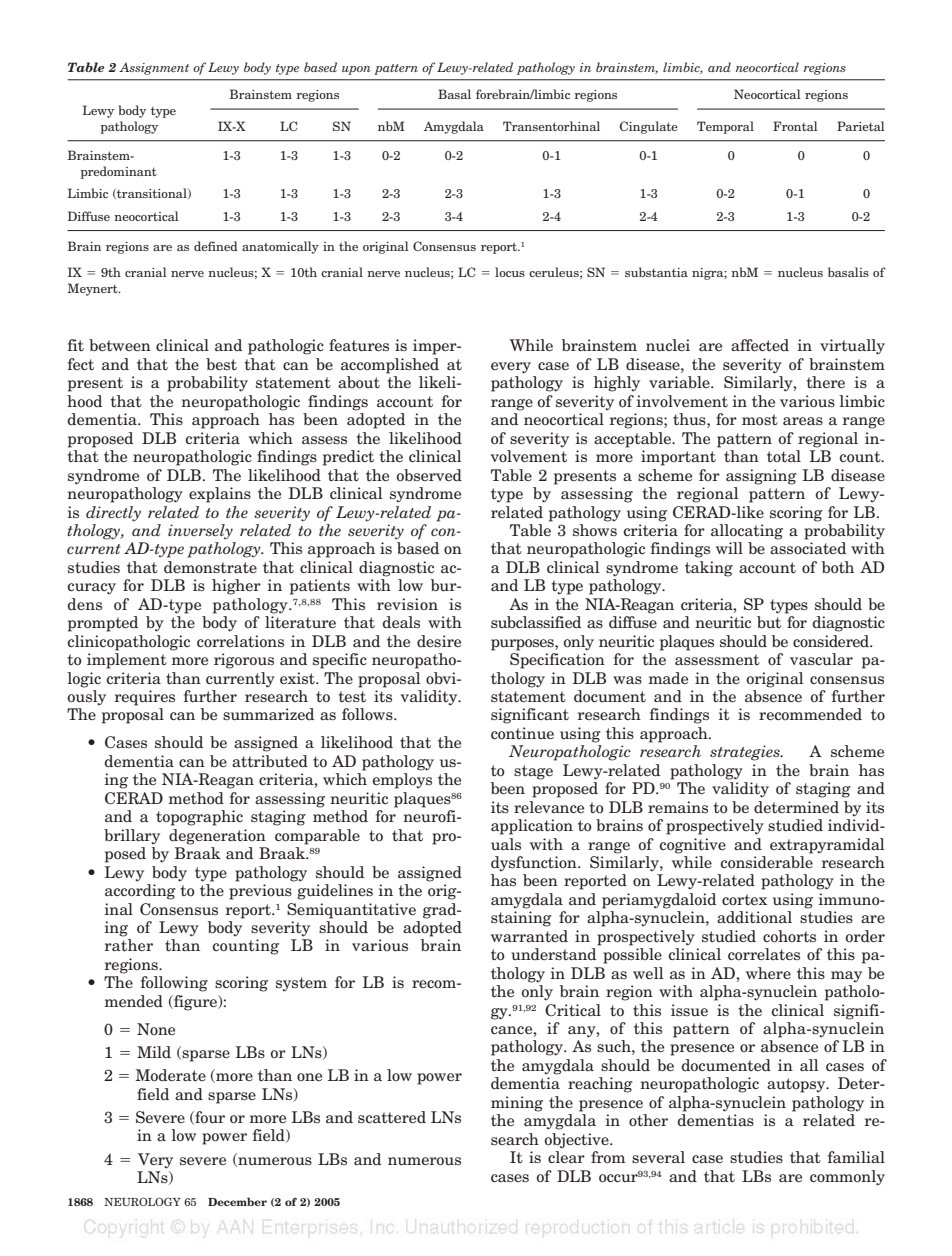  Describe the element at coordinates (795, 126) in the image. I see `Frontal` at that location.
